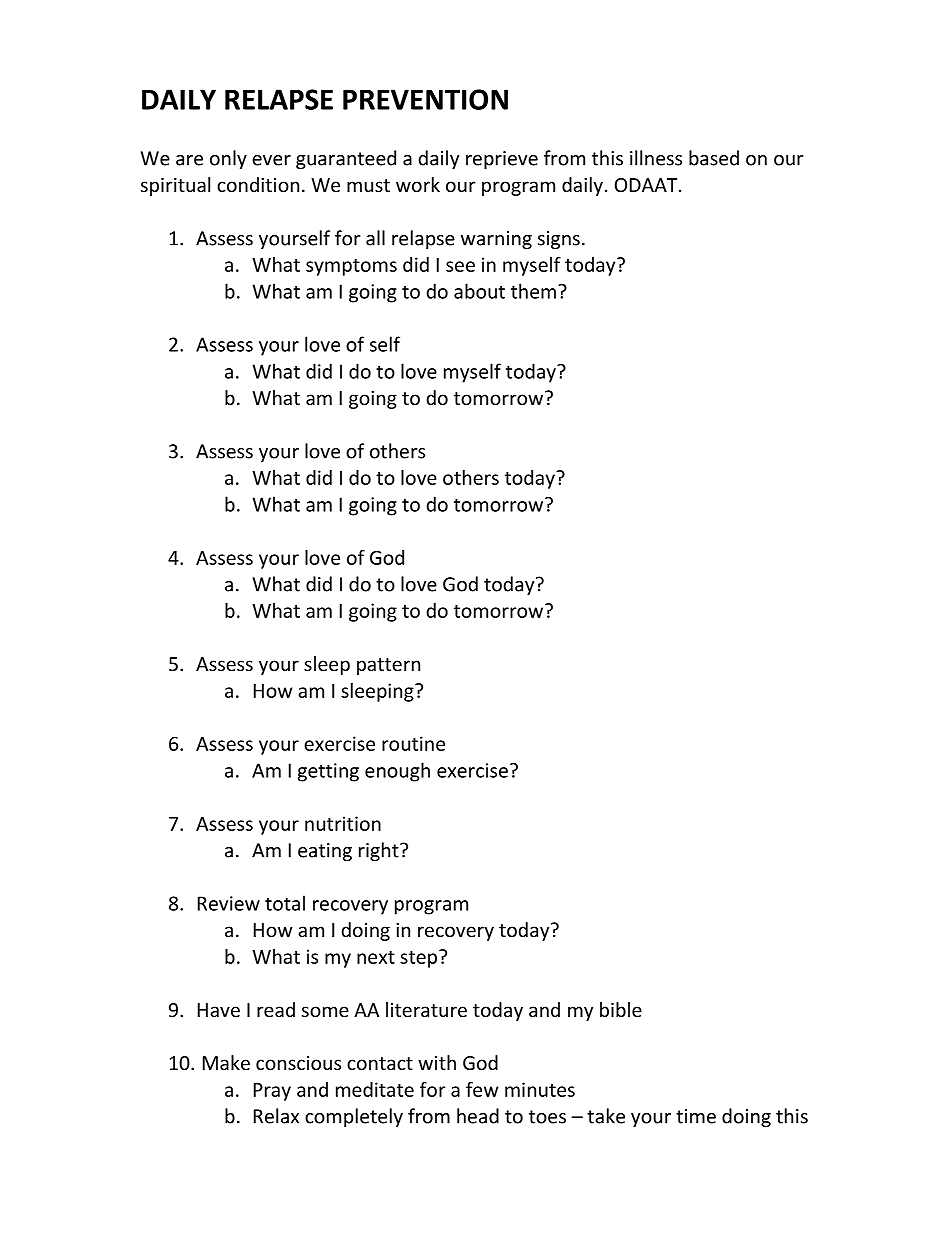 This screenshot has width=952, height=1233. I want to click on enough, so click(397, 772).
